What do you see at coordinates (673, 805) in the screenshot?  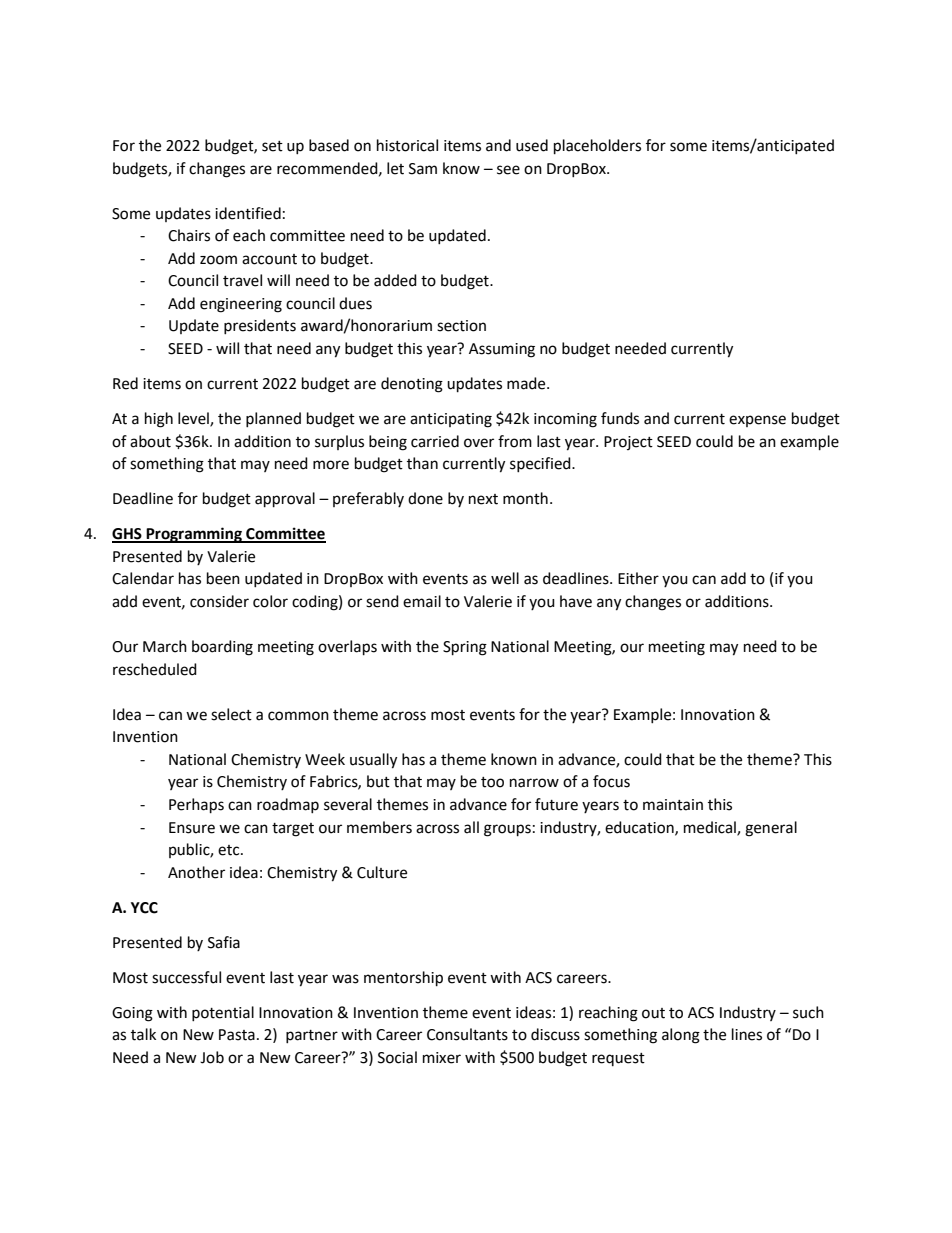 I see `maintain` at bounding box center [673, 805].
